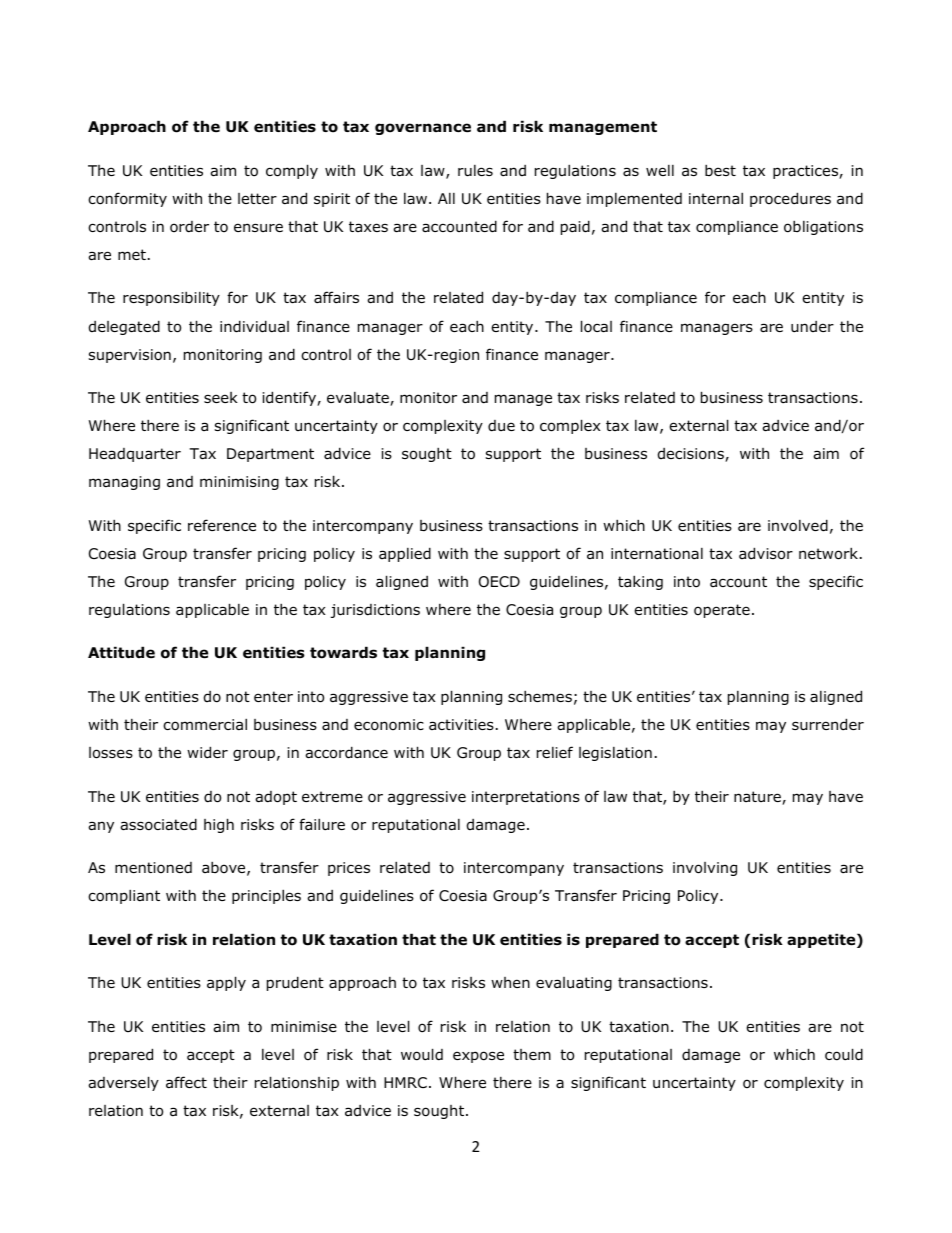 The height and width of the screenshot is (1233, 952). What do you see at coordinates (475, 171) in the screenshot?
I see `rules` at bounding box center [475, 171].
